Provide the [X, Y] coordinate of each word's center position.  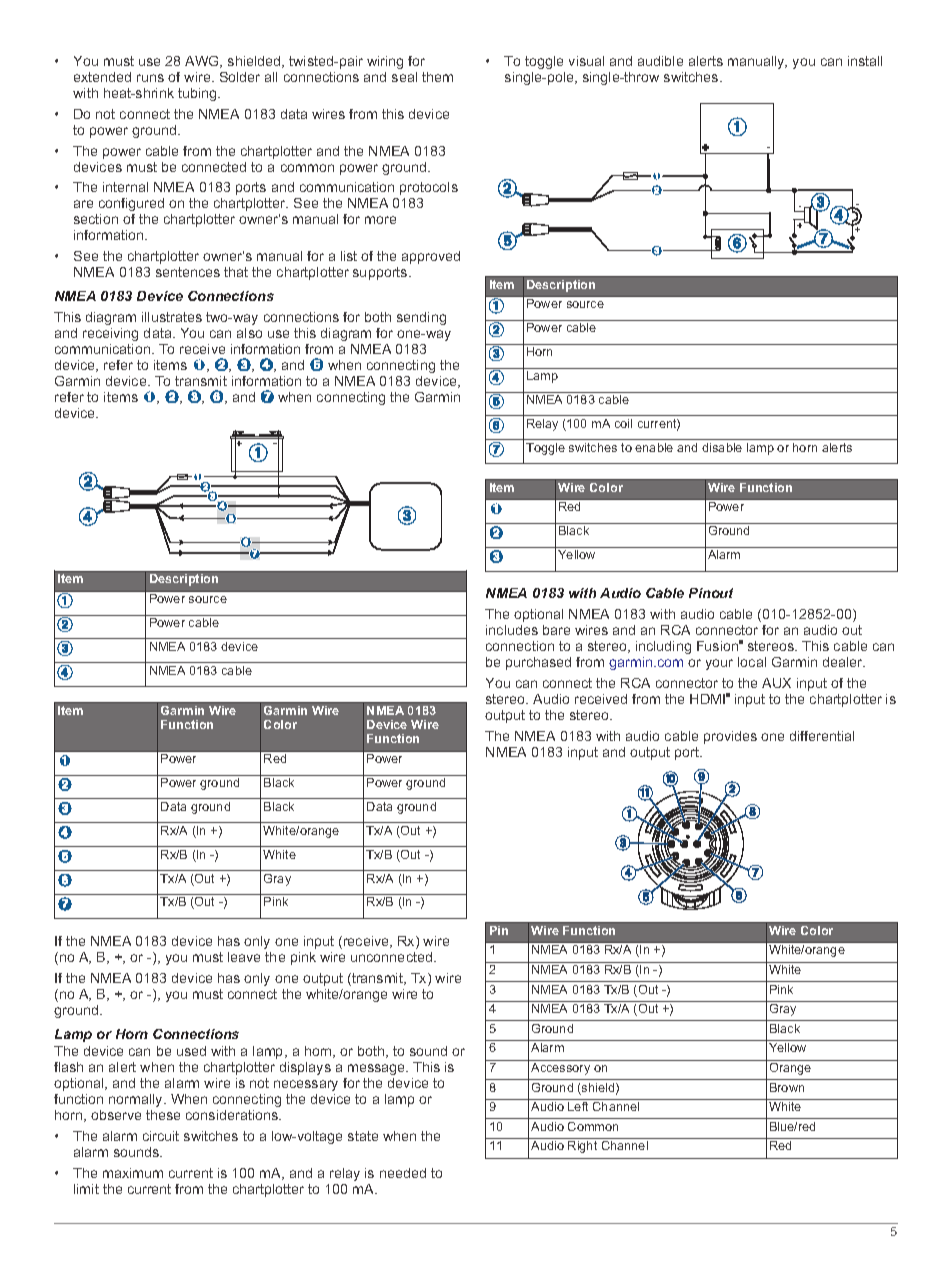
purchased [538, 663]
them [437, 77]
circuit [161, 1136]
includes [512, 630]
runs [150, 78]
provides [730, 737]
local [752, 662]
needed [403, 1173]
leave [244, 957]
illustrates [172, 317]
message [377, 1069]
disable [722, 447]
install [865, 61]
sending [421, 318]
